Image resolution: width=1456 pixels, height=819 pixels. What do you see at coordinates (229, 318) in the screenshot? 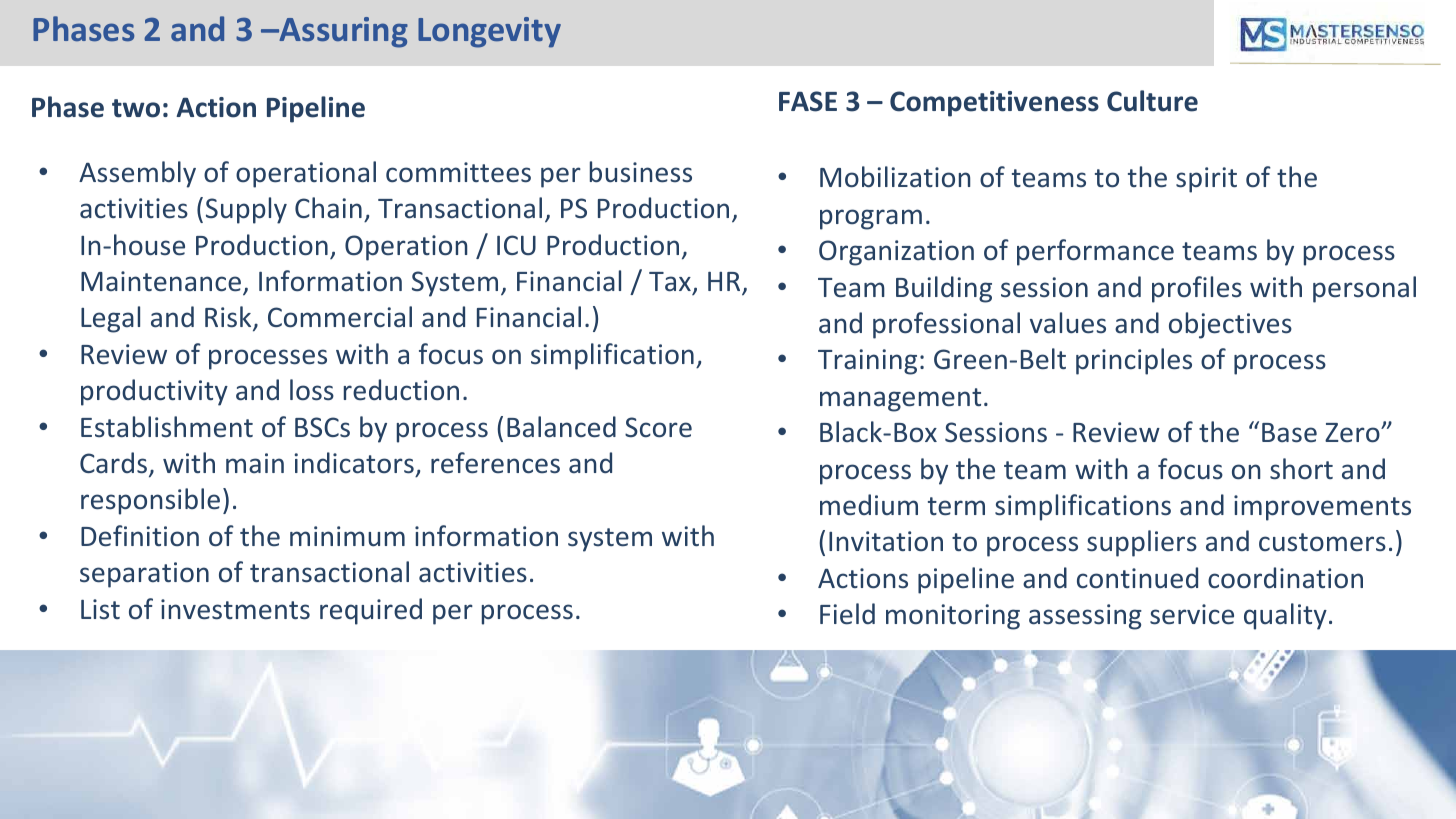
I see `Risk` at bounding box center [229, 318].
